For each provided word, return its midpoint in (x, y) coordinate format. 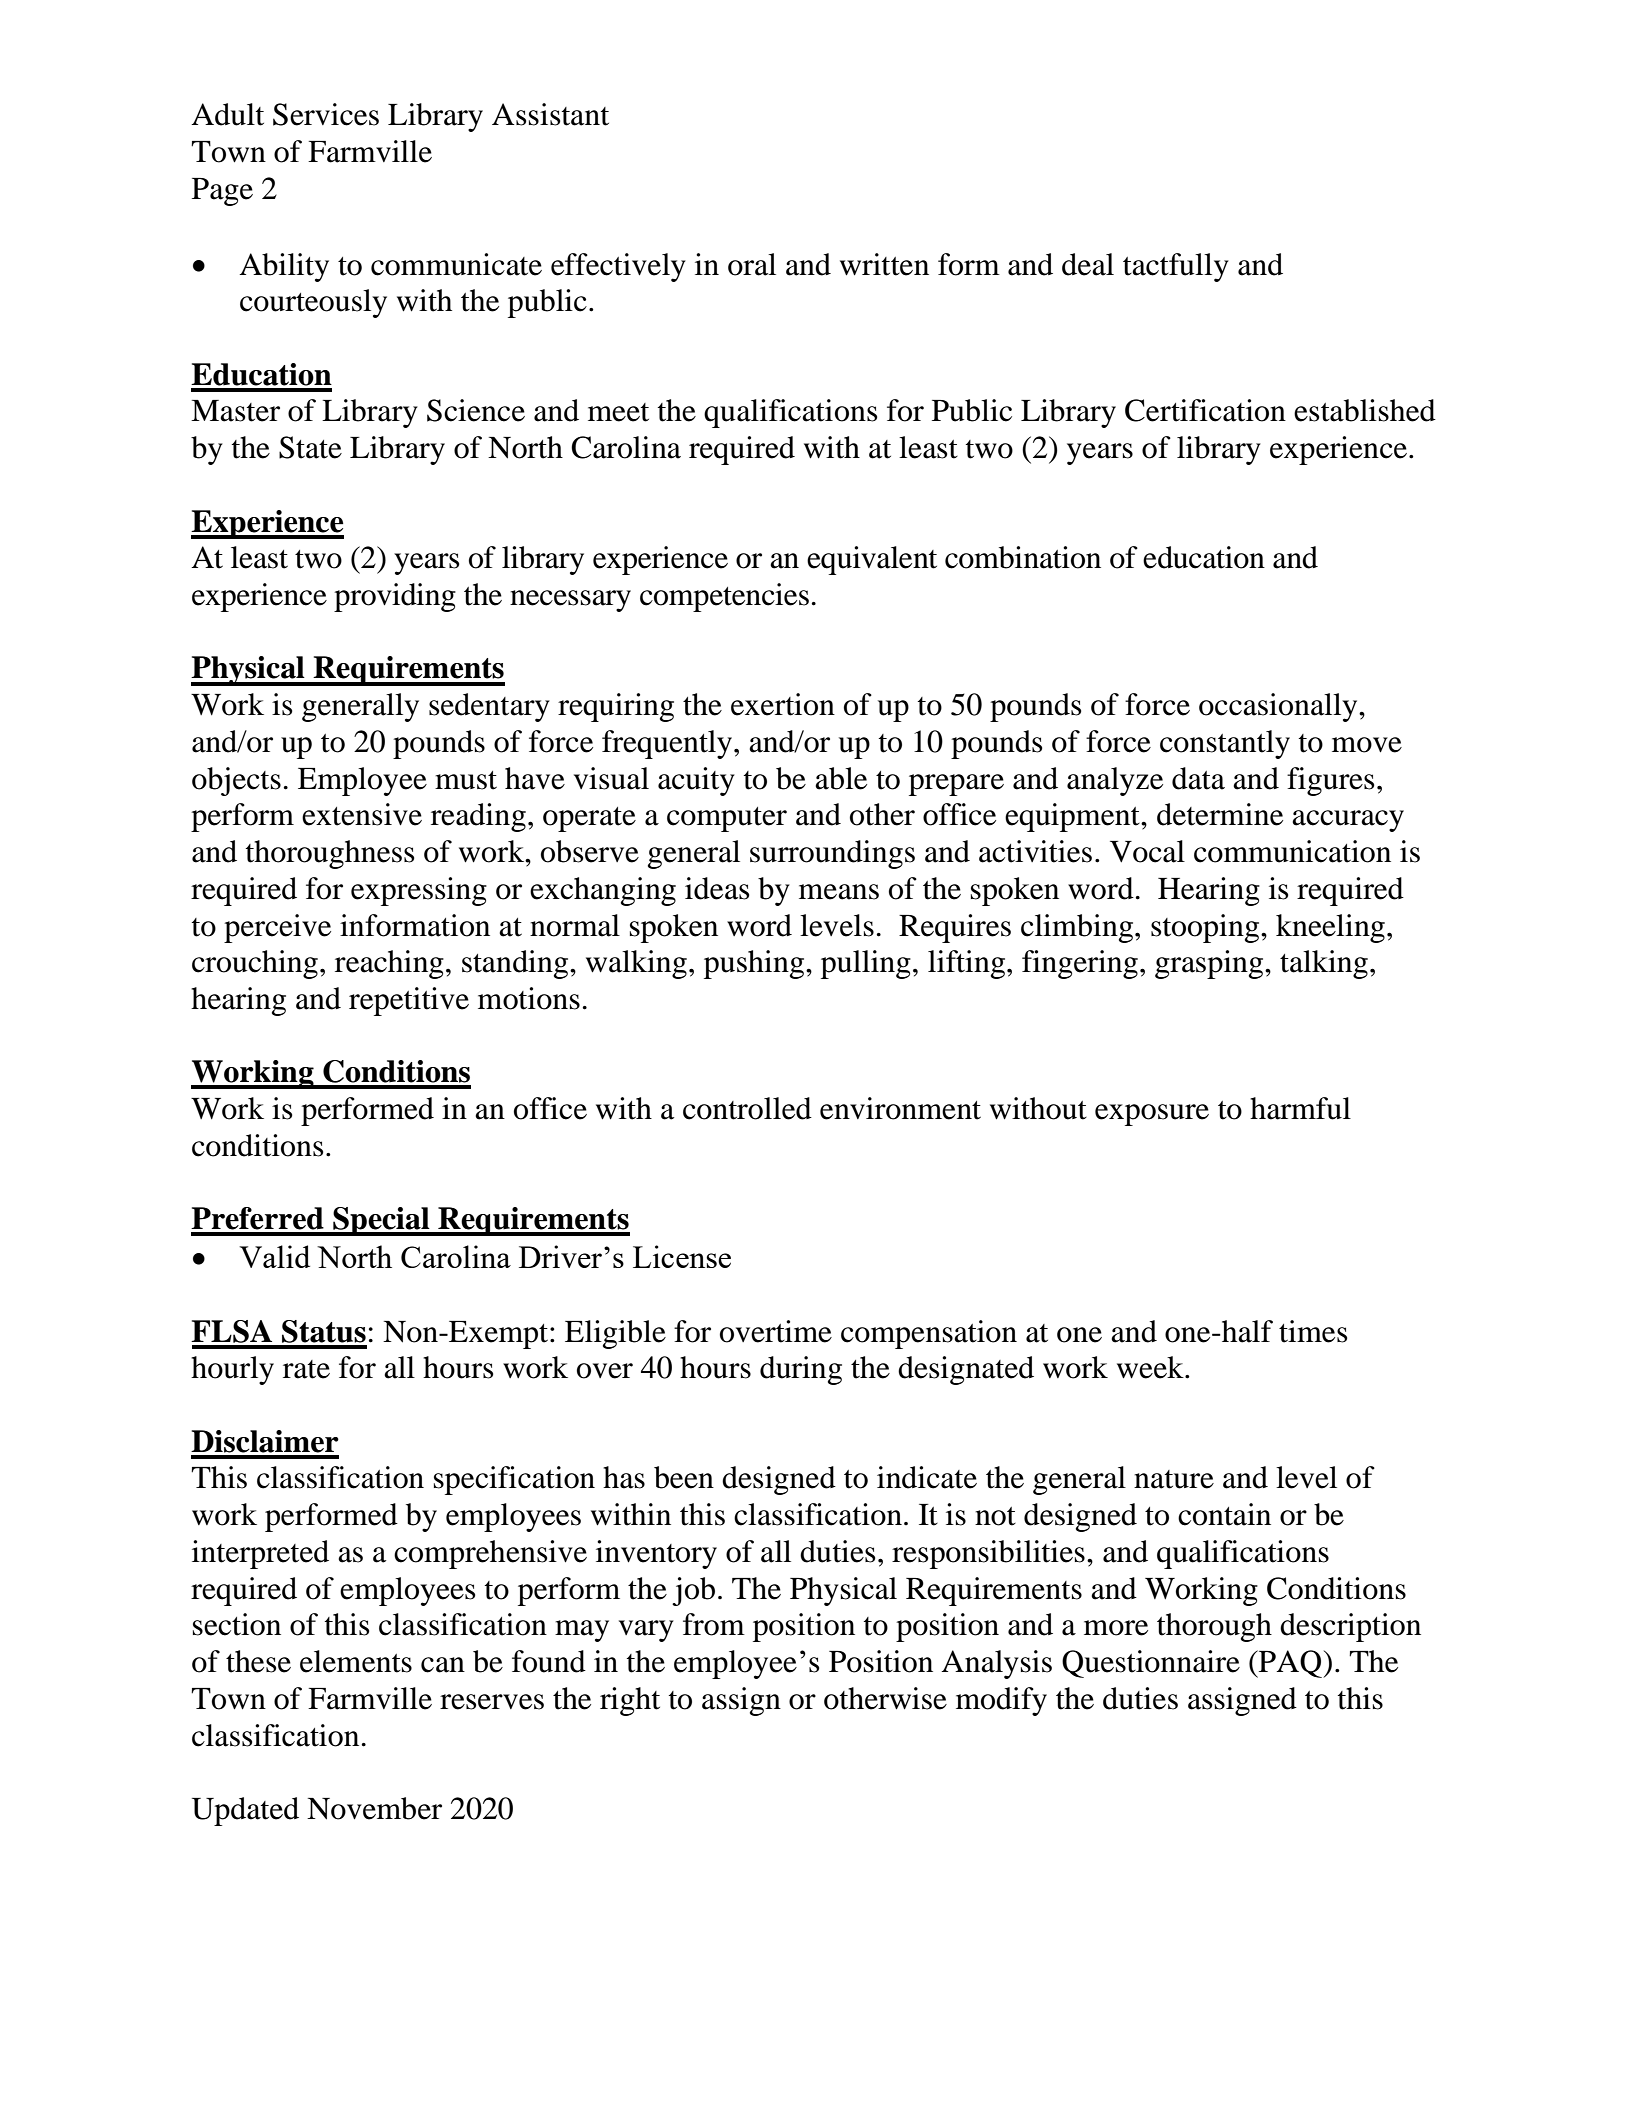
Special (381, 1221)
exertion (783, 704)
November (374, 1808)
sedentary (489, 707)
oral (752, 264)
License (682, 1256)
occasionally (1279, 707)
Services (326, 114)
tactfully (1176, 267)
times (1313, 1331)
